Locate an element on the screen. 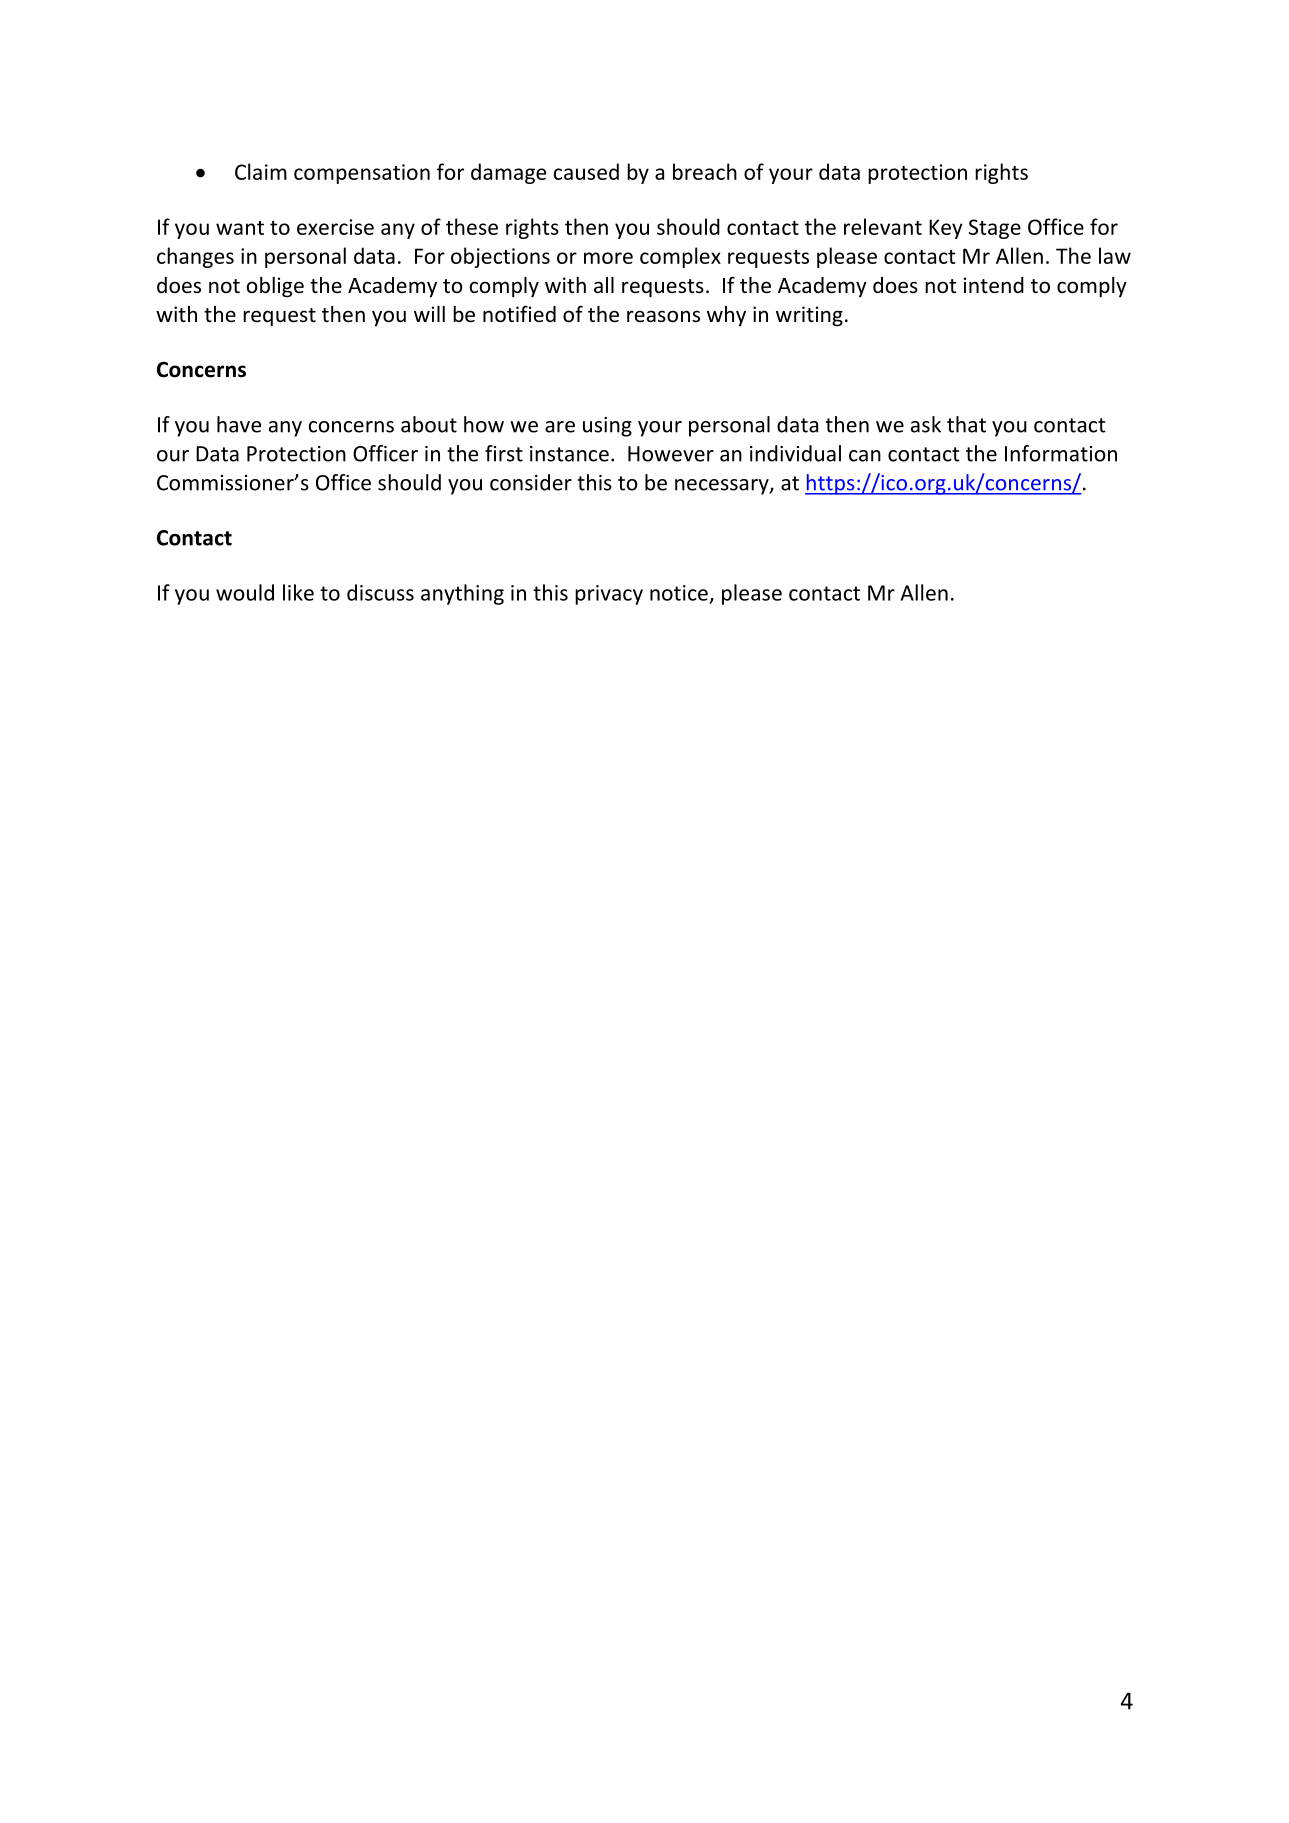 The height and width of the screenshot is (1823, 1289). using is located at coordinates (607, 427).
